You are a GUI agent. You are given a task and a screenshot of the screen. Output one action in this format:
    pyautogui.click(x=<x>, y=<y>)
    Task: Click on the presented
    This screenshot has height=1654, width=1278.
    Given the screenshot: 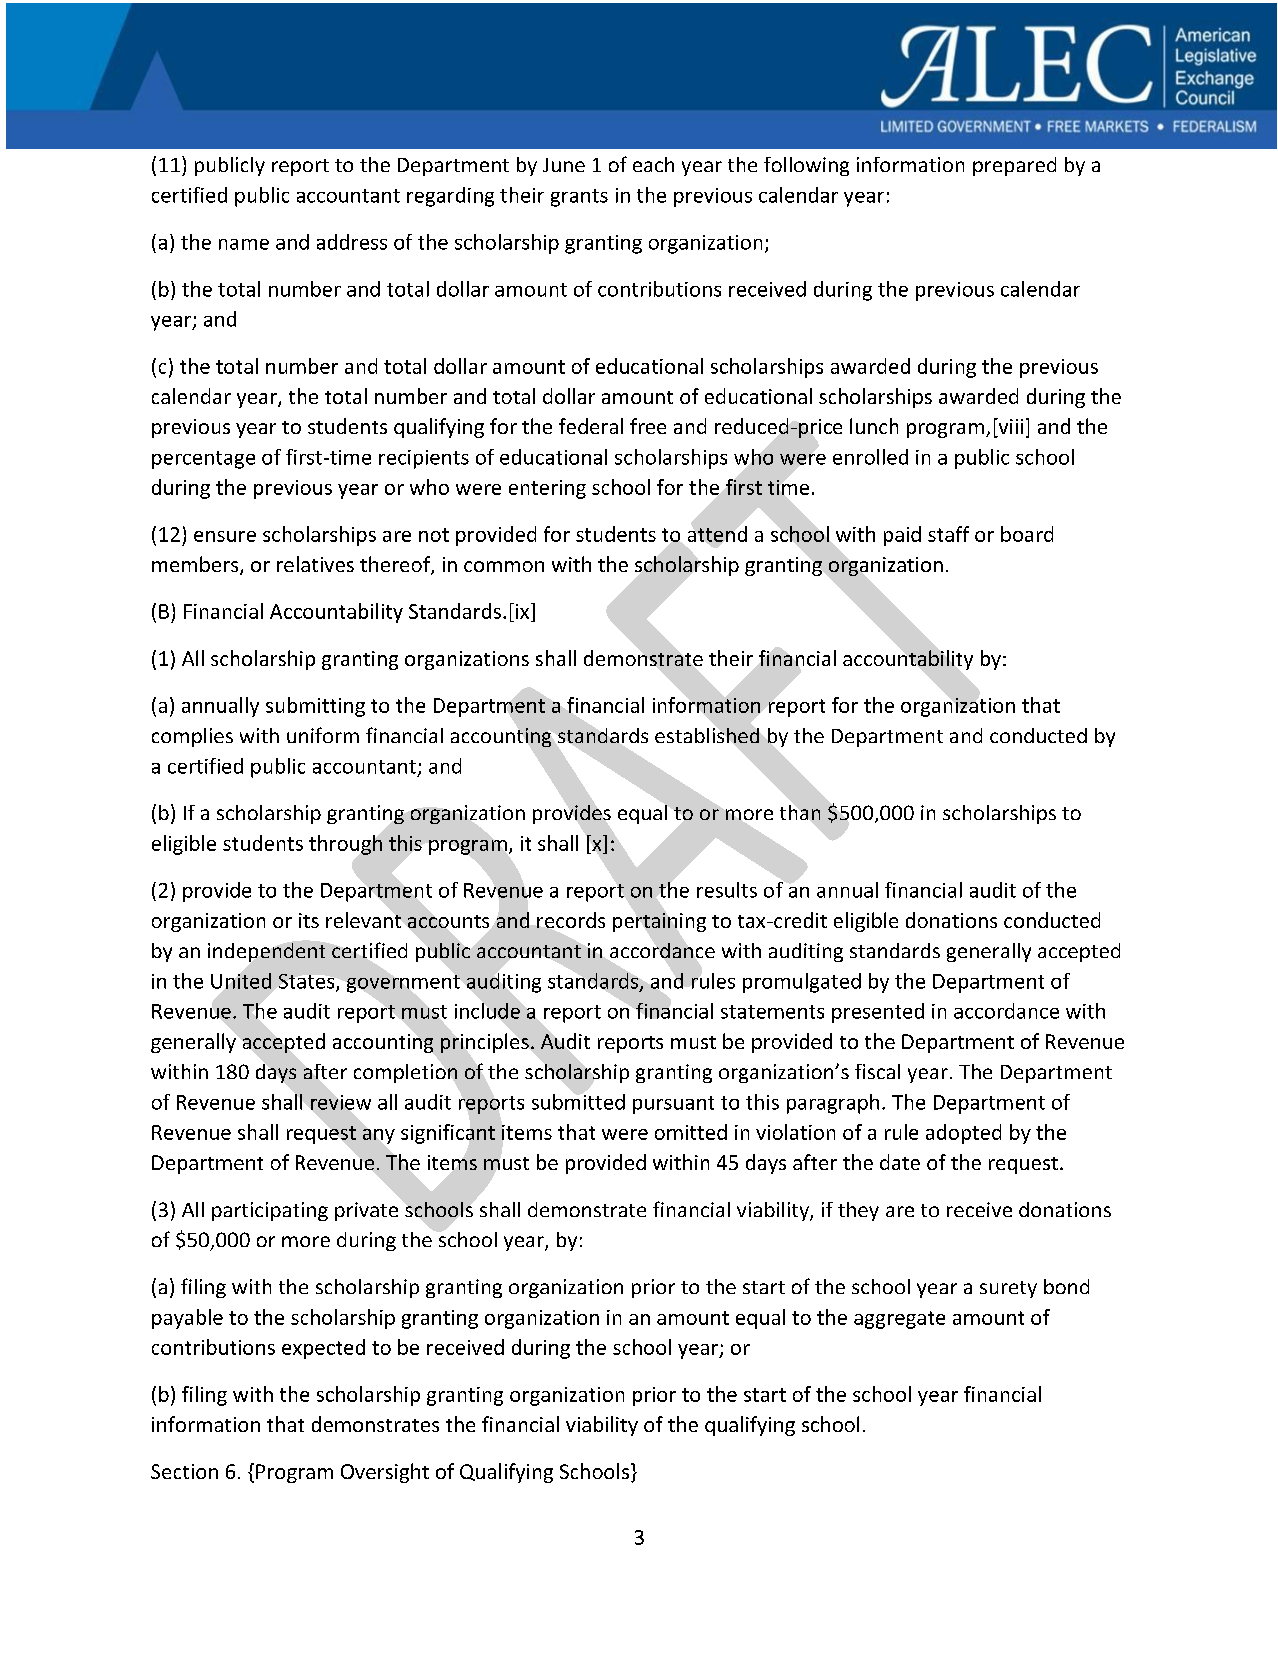 What is the action you would take?
    pyautogui.click(x=878, y=1013)
